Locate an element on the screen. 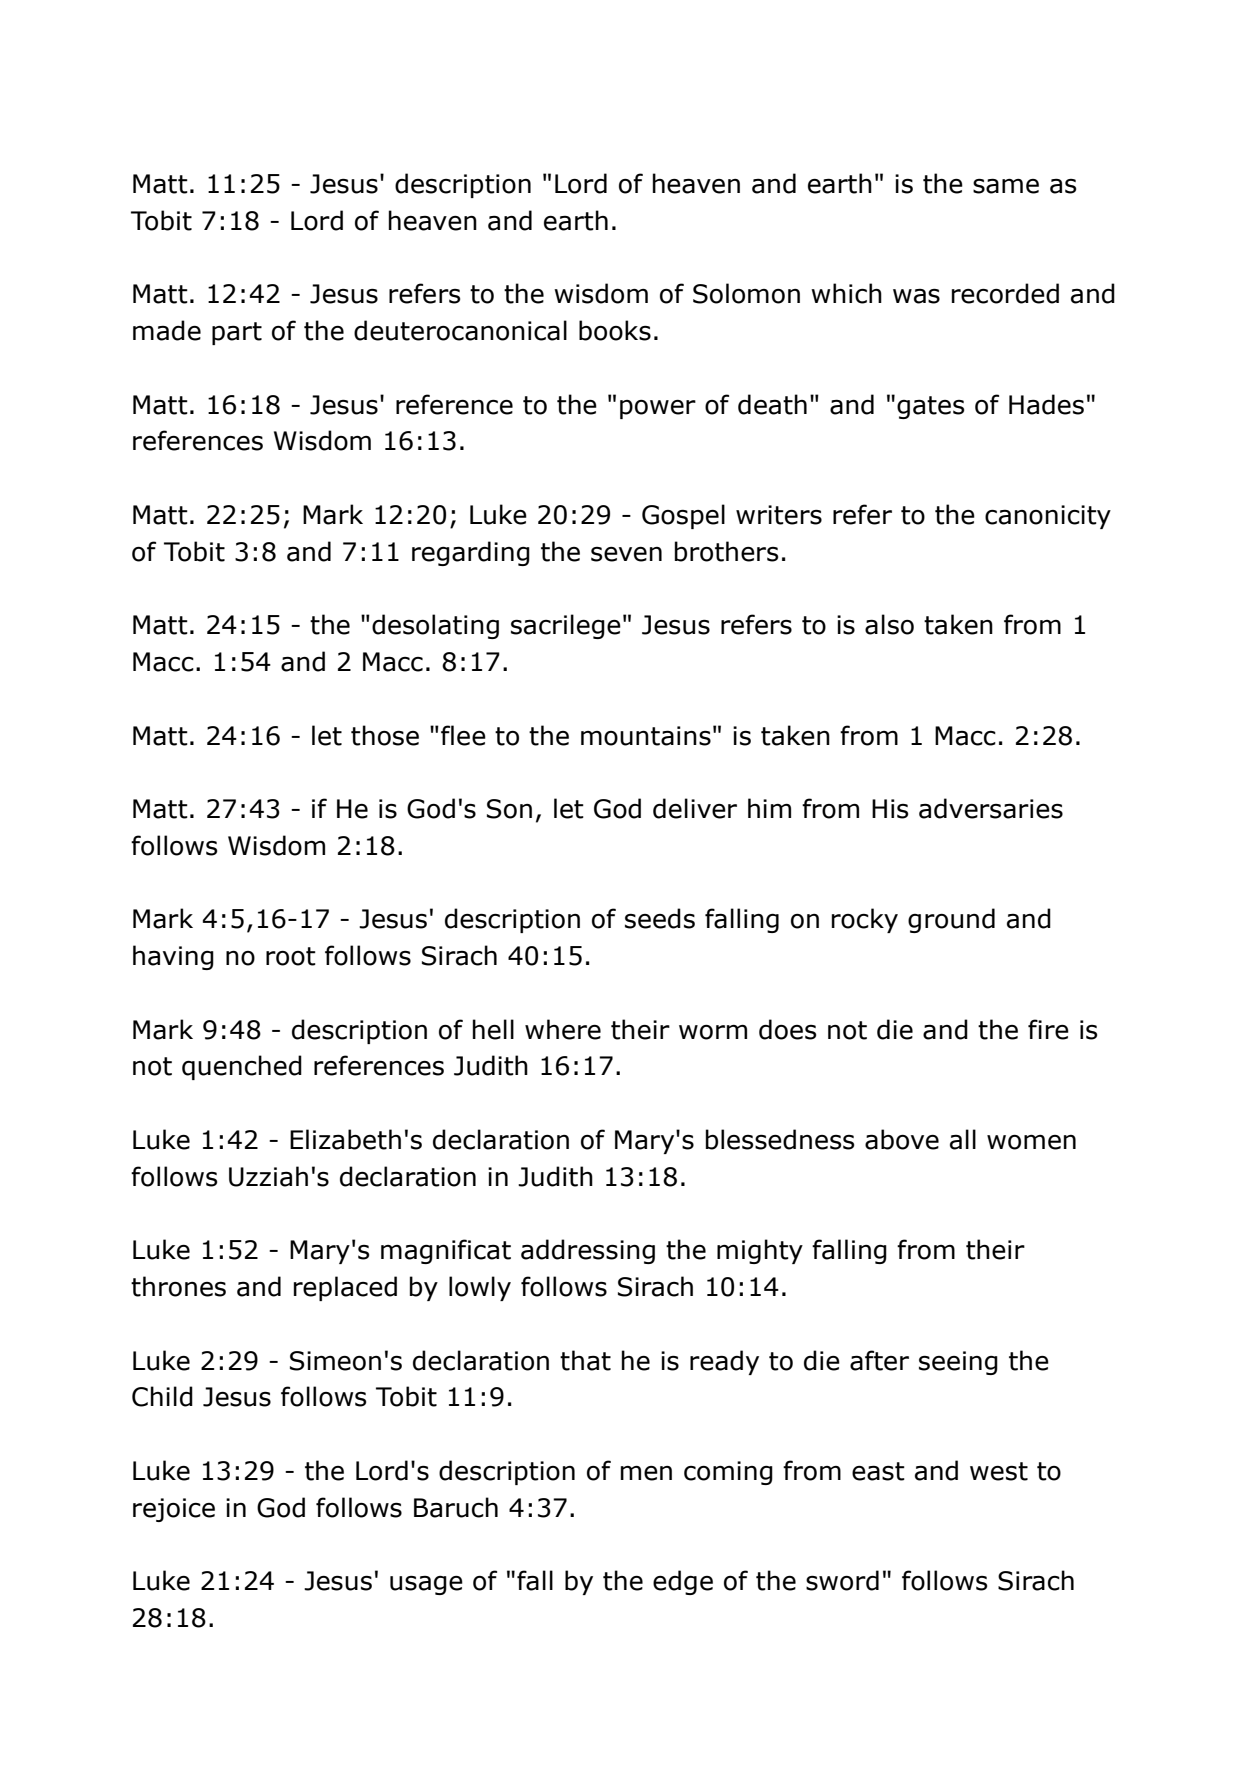 Image resolution: width=1250 pixels, height=1769 pixels. edge is located at coordinates (683, 1582).
